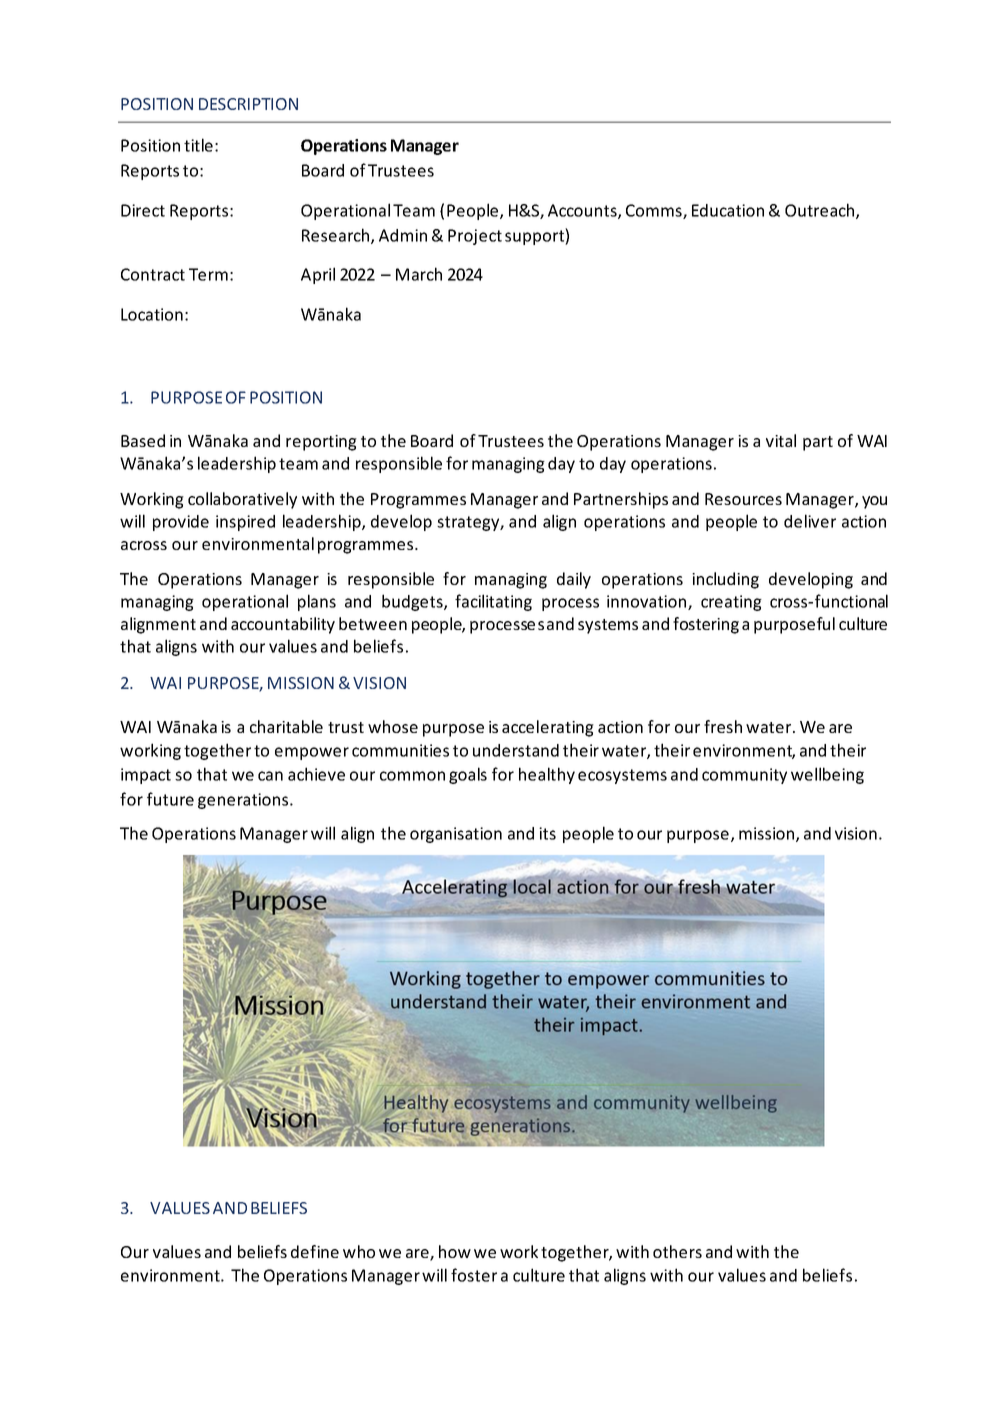 This screenshot has height=1406, width=994. I want to click on Accounts, so click(583, 211).
